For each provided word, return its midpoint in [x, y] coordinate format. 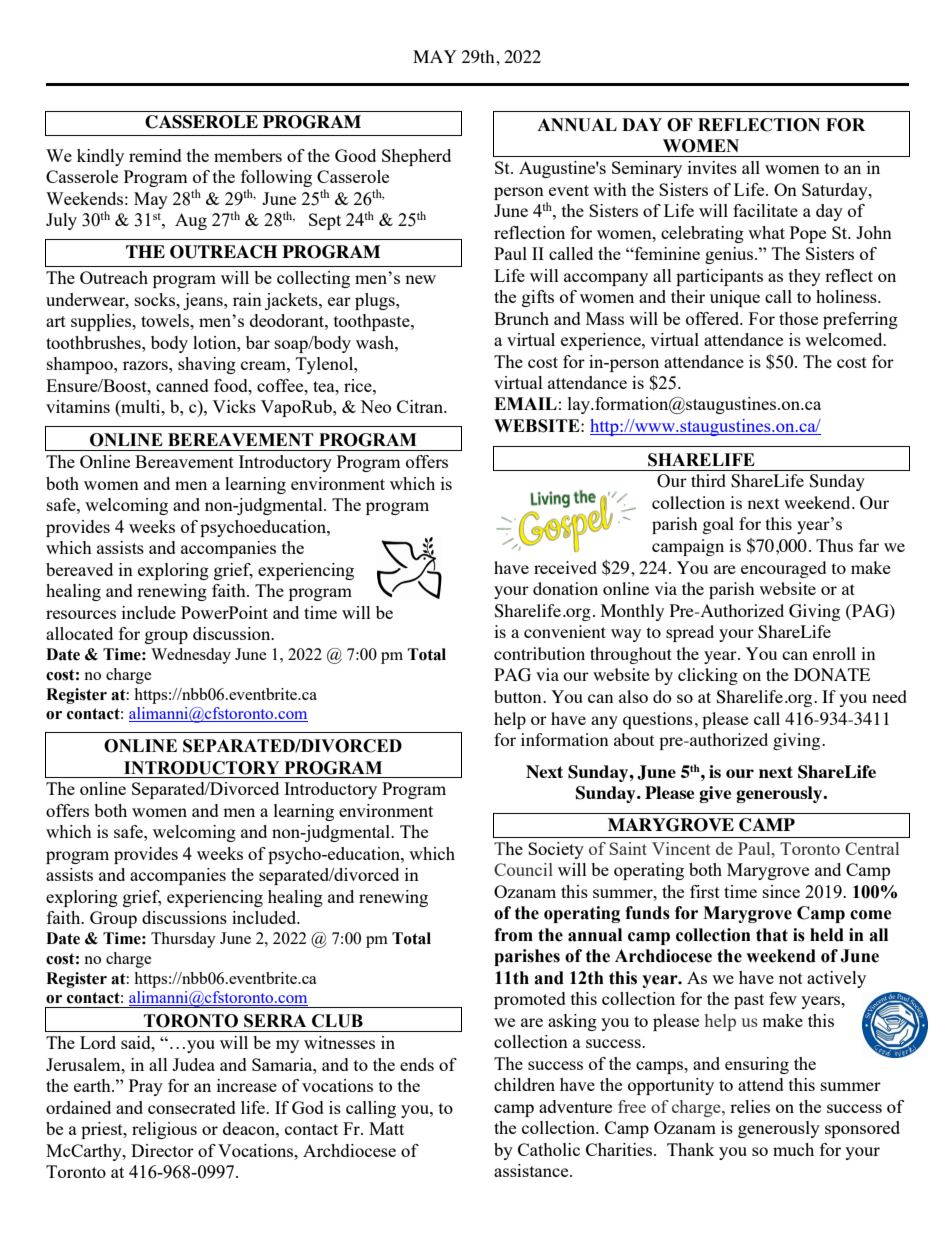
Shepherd [416, 157]
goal [718, 525]
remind [155, 155]
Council [523, 869]
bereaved [79, 569]
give [715, 794]
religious [164, 1130]
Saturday [836, 191]
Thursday [183, 940]
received [565, 567]
